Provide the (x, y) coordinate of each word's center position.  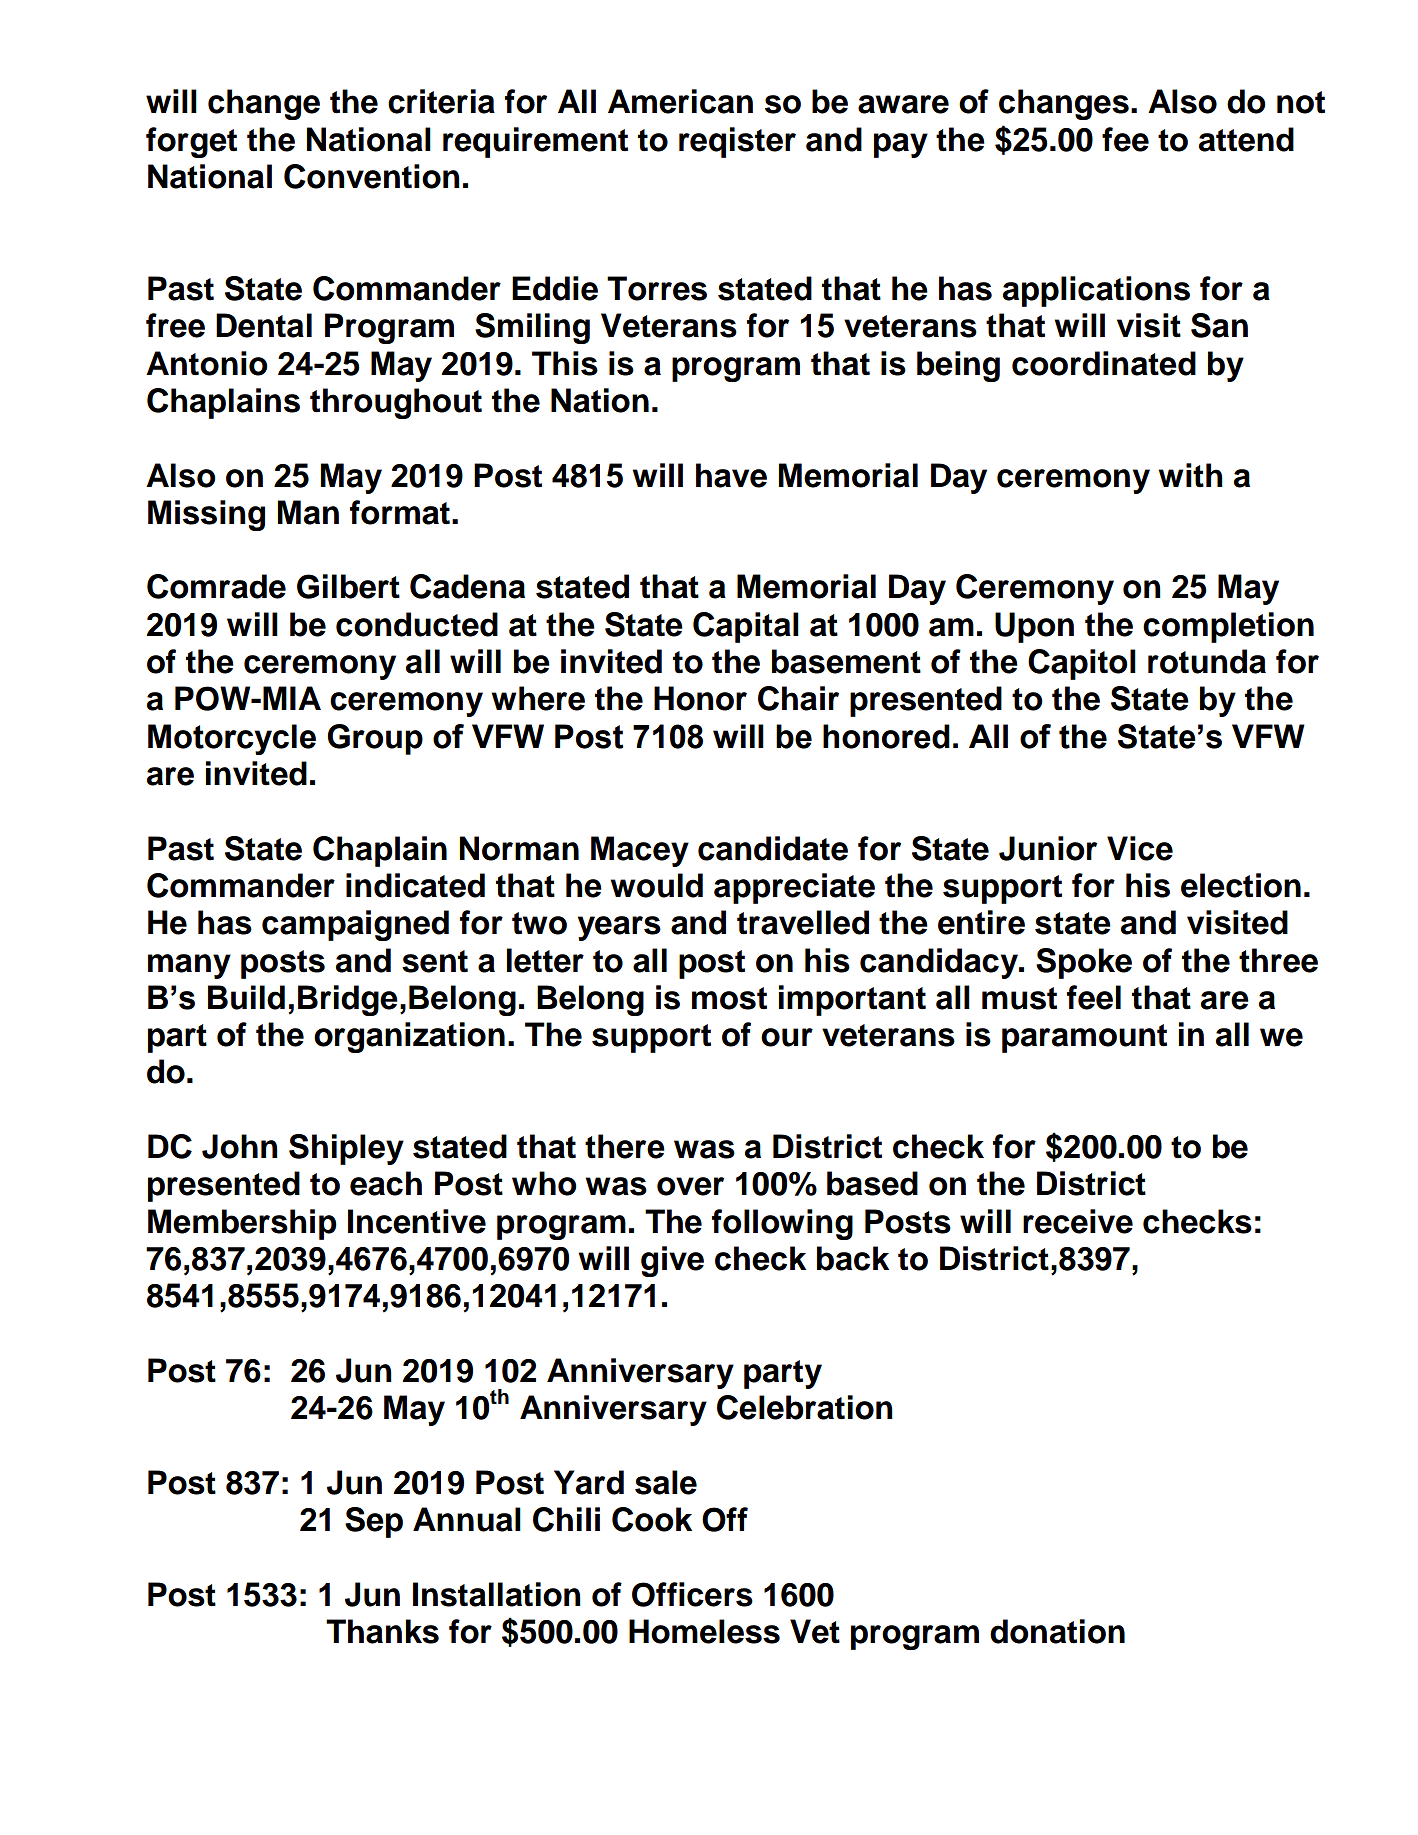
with (1190, 475)
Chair (798, 698)
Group (375, 739)
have (731, 475)
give (672, 1261)
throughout (396, 403)
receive (1078, 1221)
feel (1094, 997)
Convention (372, 176)
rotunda (1207, 661)
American (680, 101)
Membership (242, 1224)
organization (409, 1037)
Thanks (382, 1631)
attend (1246, 139)
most (729, 998)
